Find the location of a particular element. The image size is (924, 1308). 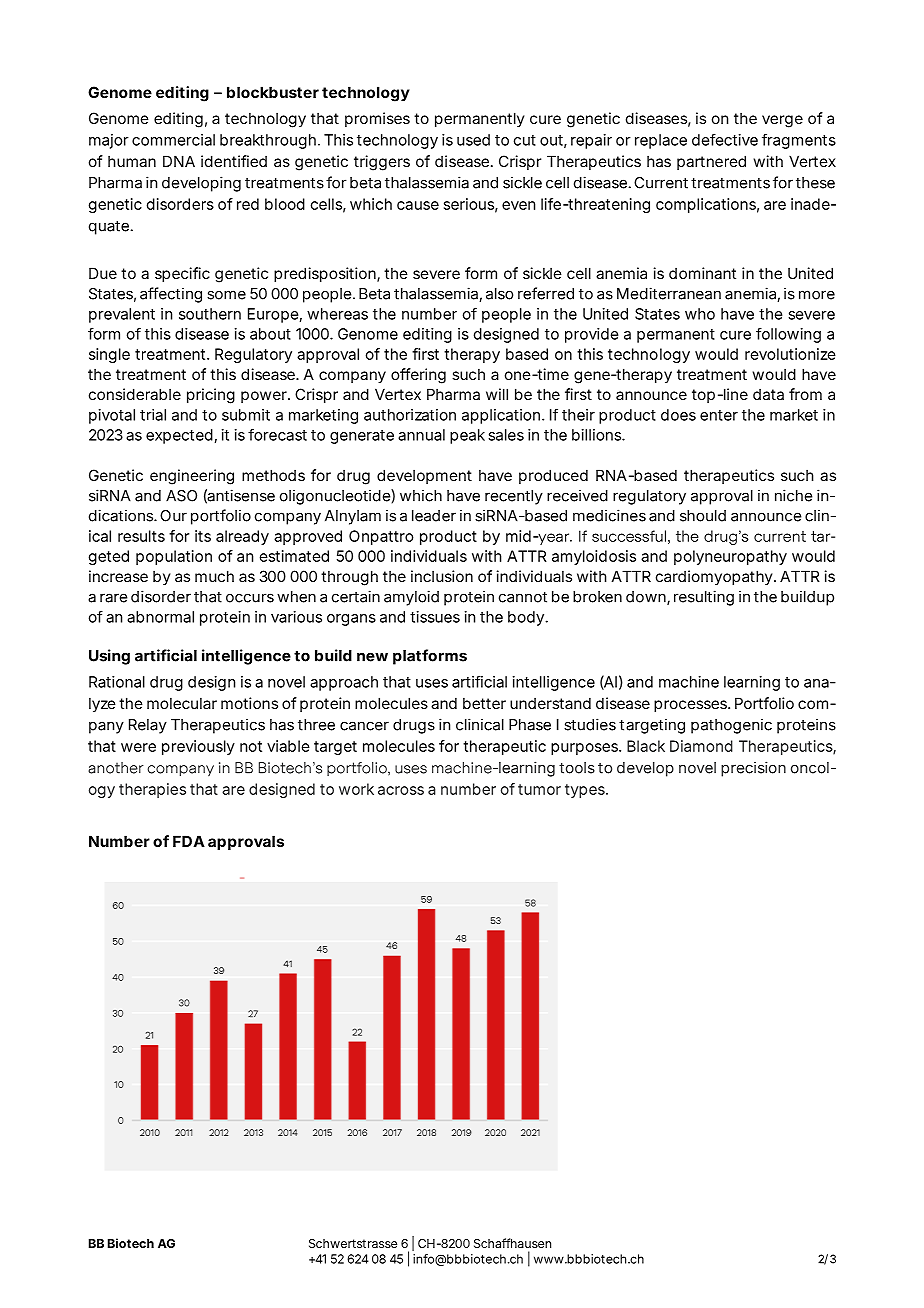

leader is located at coordinates (434, 516).
